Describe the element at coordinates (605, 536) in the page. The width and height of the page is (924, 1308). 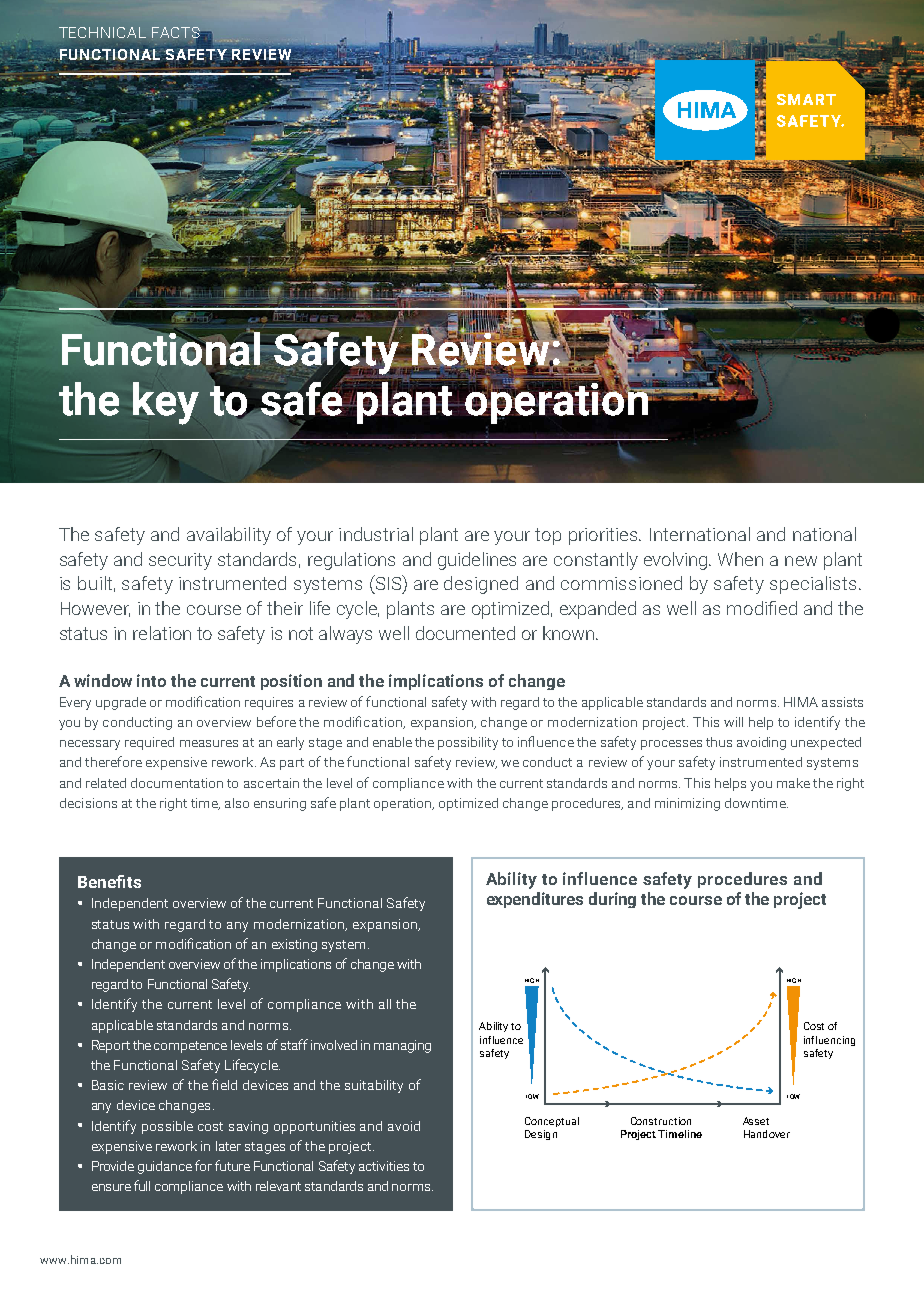
I see `priorities` at that location.
